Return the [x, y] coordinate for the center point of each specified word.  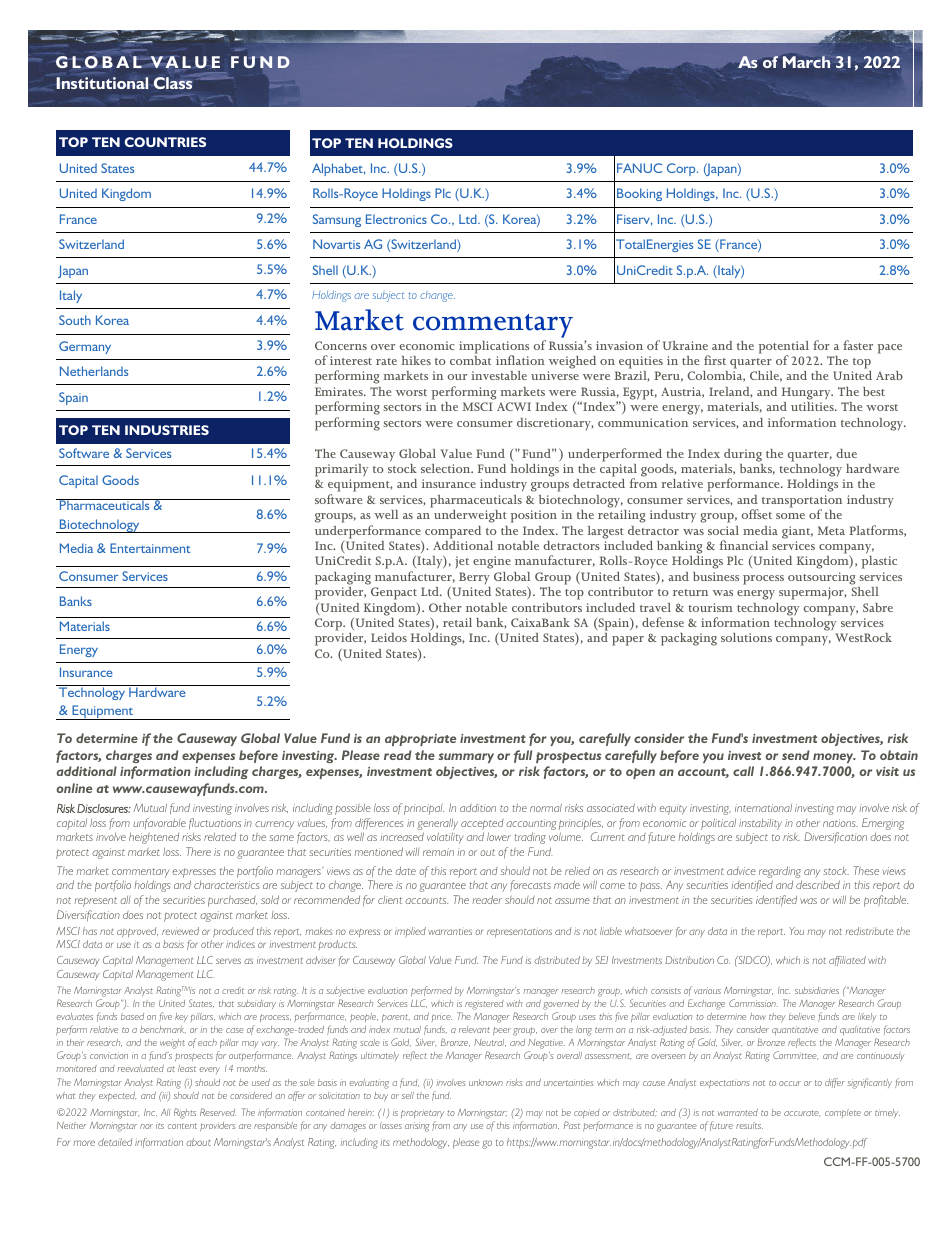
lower [499, 836]
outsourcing [821, 578]
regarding [780, 872]
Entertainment [150, 548]
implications [494, 348]
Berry [474, 578]
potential [784, 348]
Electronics [396, 219]
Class [173, 83]
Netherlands [94, 371]
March [808, 62]
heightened [154, 838]
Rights [185, 1113]
